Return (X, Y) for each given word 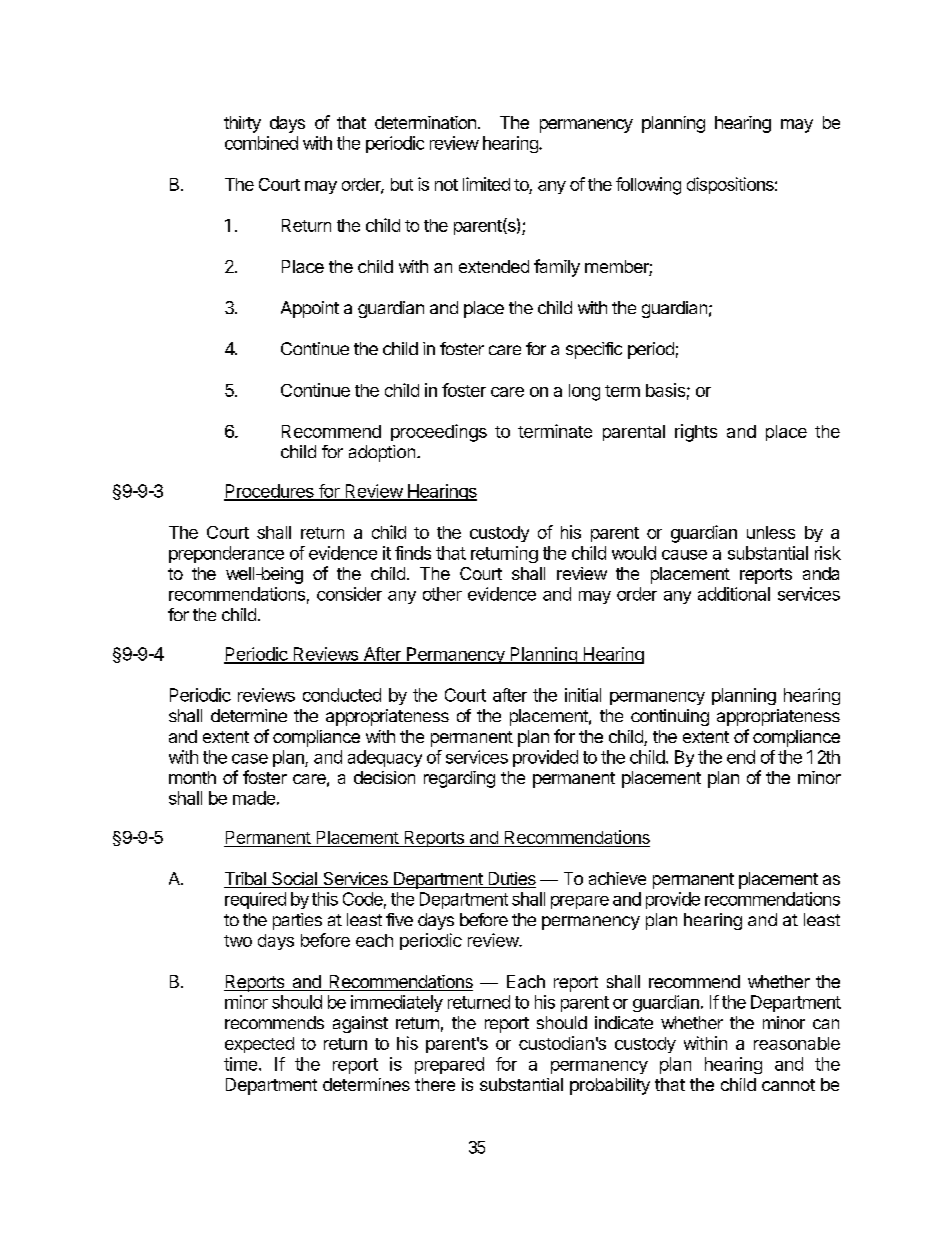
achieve (617, 878)
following (648, 186)
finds (413, 553)
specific (594, 350)
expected (259, 1045)
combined (261, 143)
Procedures (270, 492)
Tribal (246, 880)
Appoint (310, 309)
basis (665, 390)
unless (771, 532)
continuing (670, 717)
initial (583, 695)
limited (486, 184)
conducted (342, 695)
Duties (511, 880)
